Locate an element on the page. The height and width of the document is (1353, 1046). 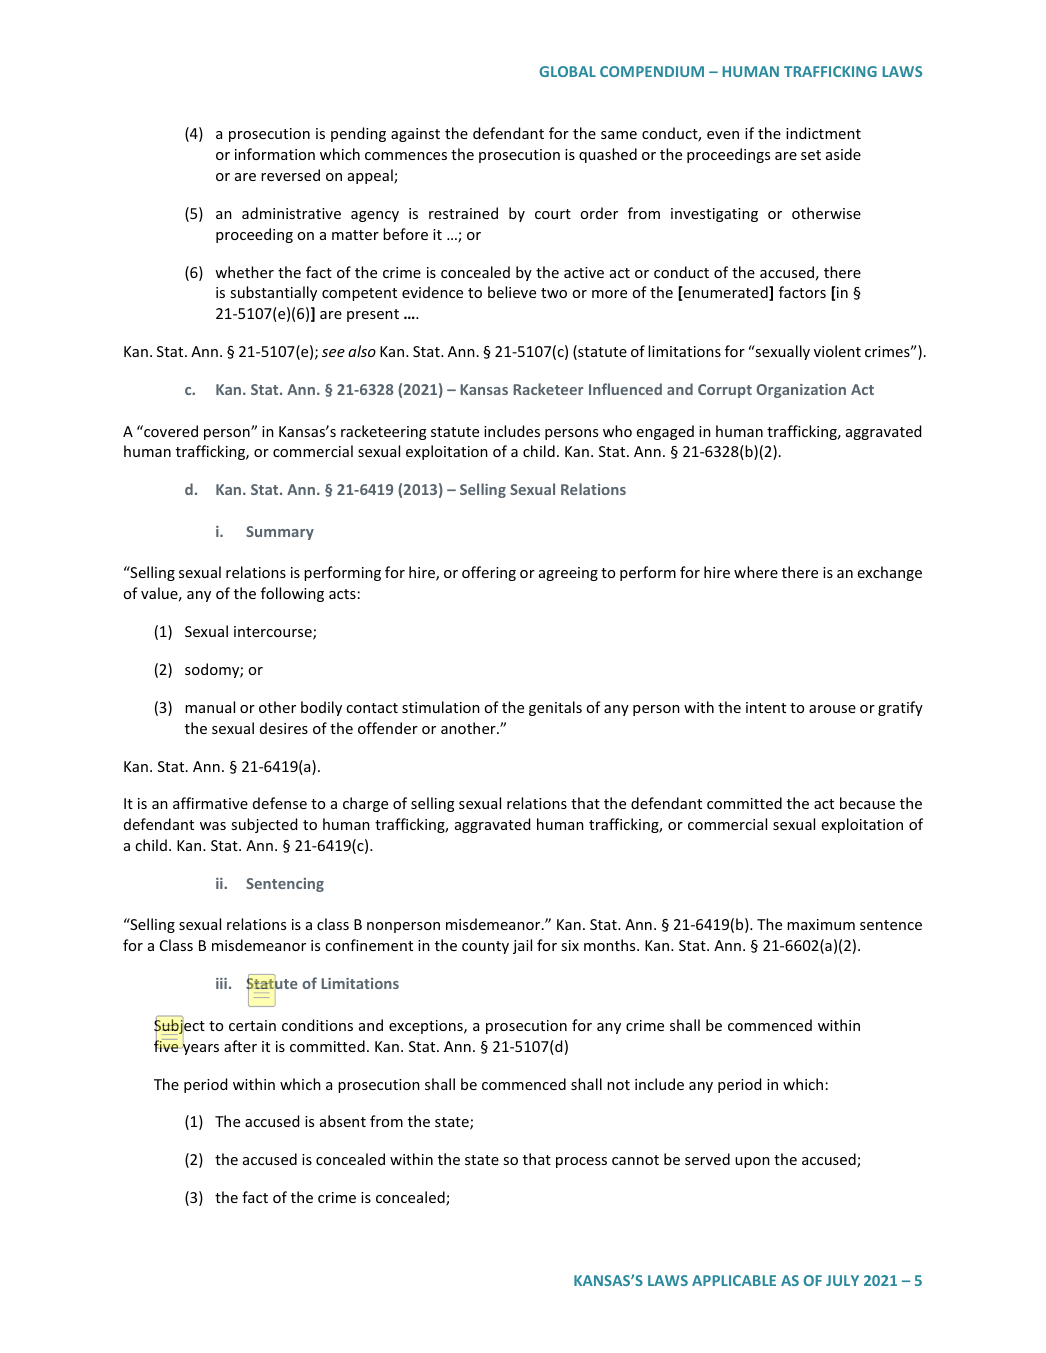
intercourse is located at coordinates (274, 633).
